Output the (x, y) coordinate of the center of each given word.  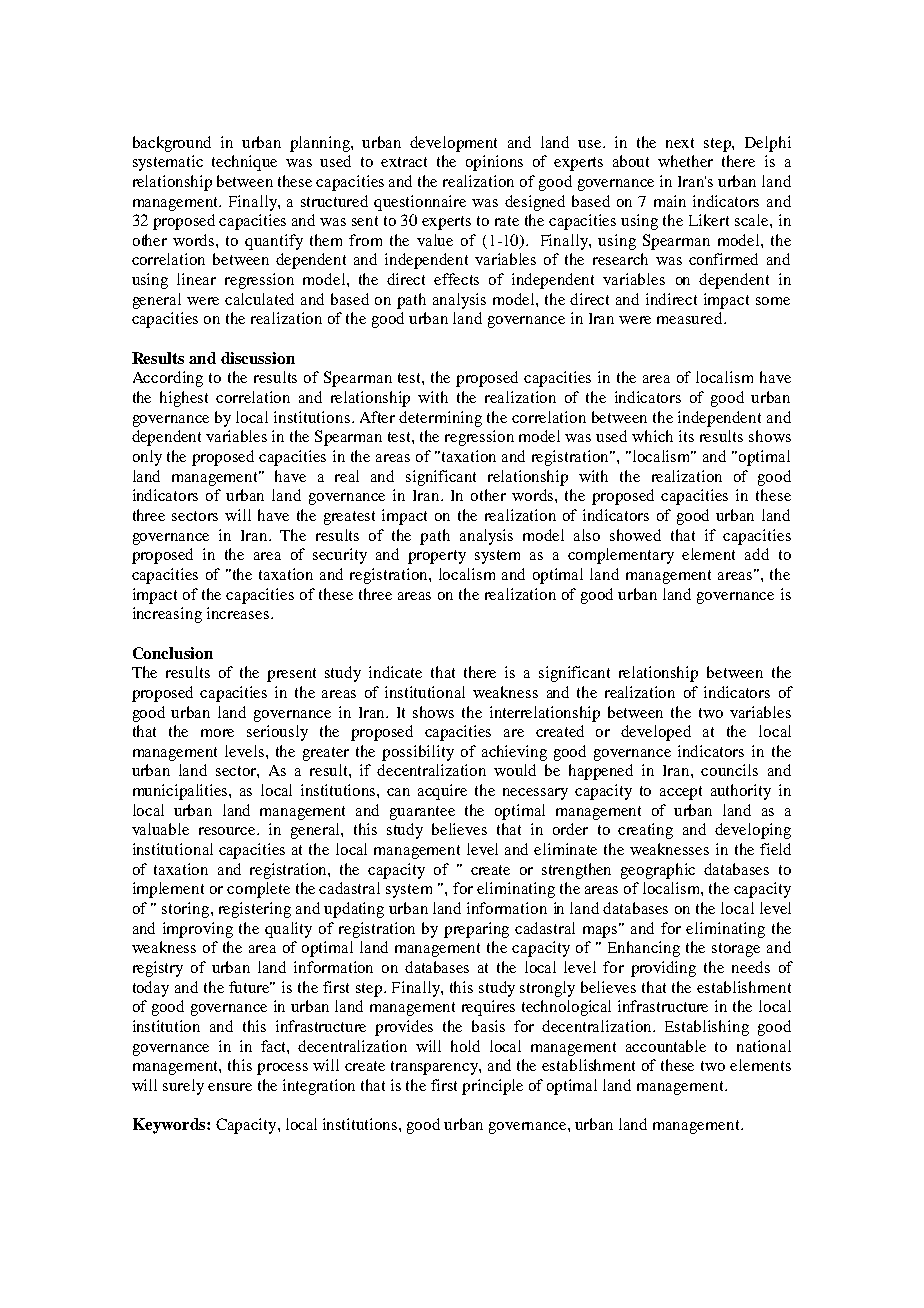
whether (685, 161)
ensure (230, 1087)
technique (244, 163)
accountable (666, 1046)
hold (465, 1046)
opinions (494, 163)
